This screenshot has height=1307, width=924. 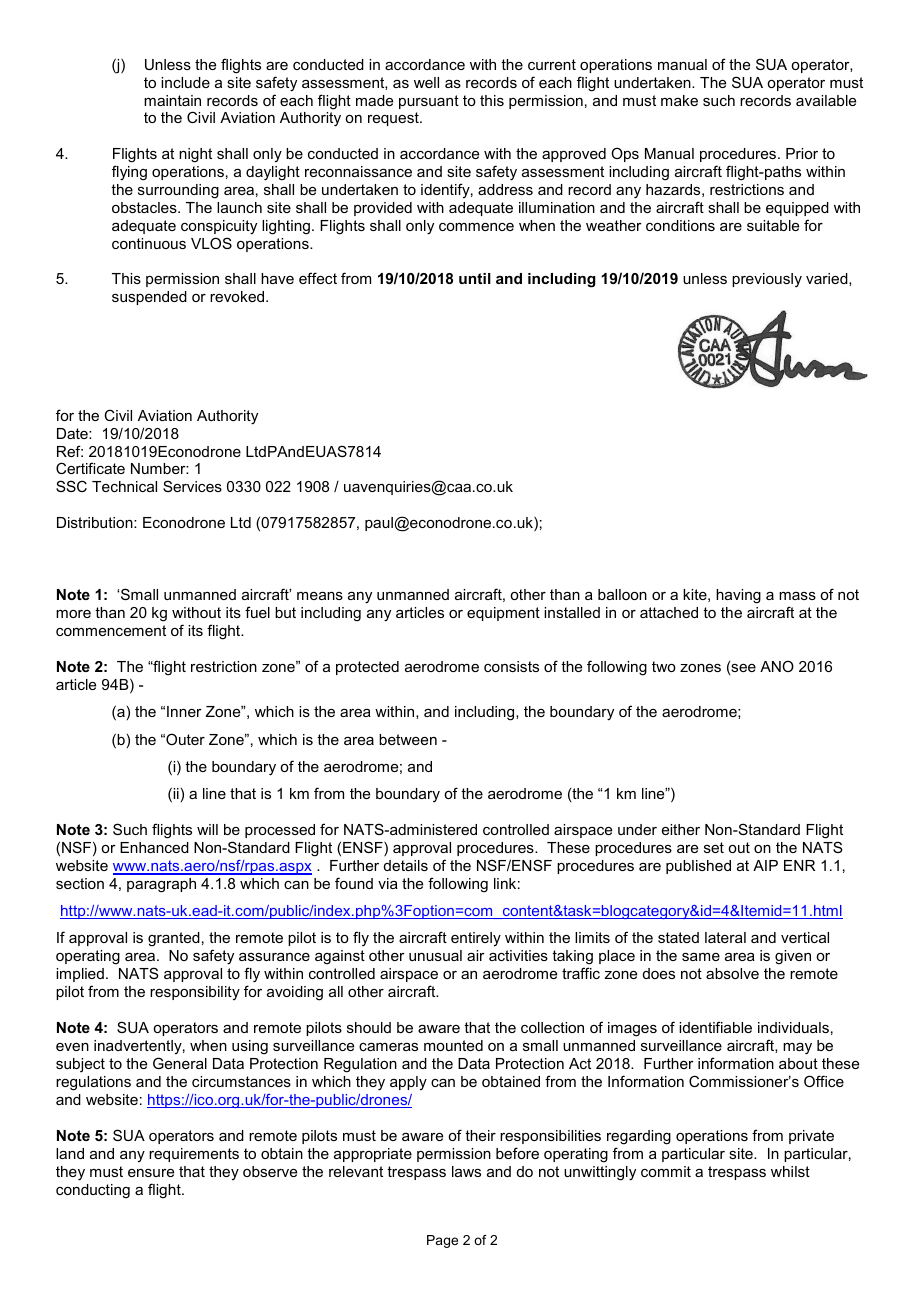 I want to click on granted, so click(x=174, y=939).
